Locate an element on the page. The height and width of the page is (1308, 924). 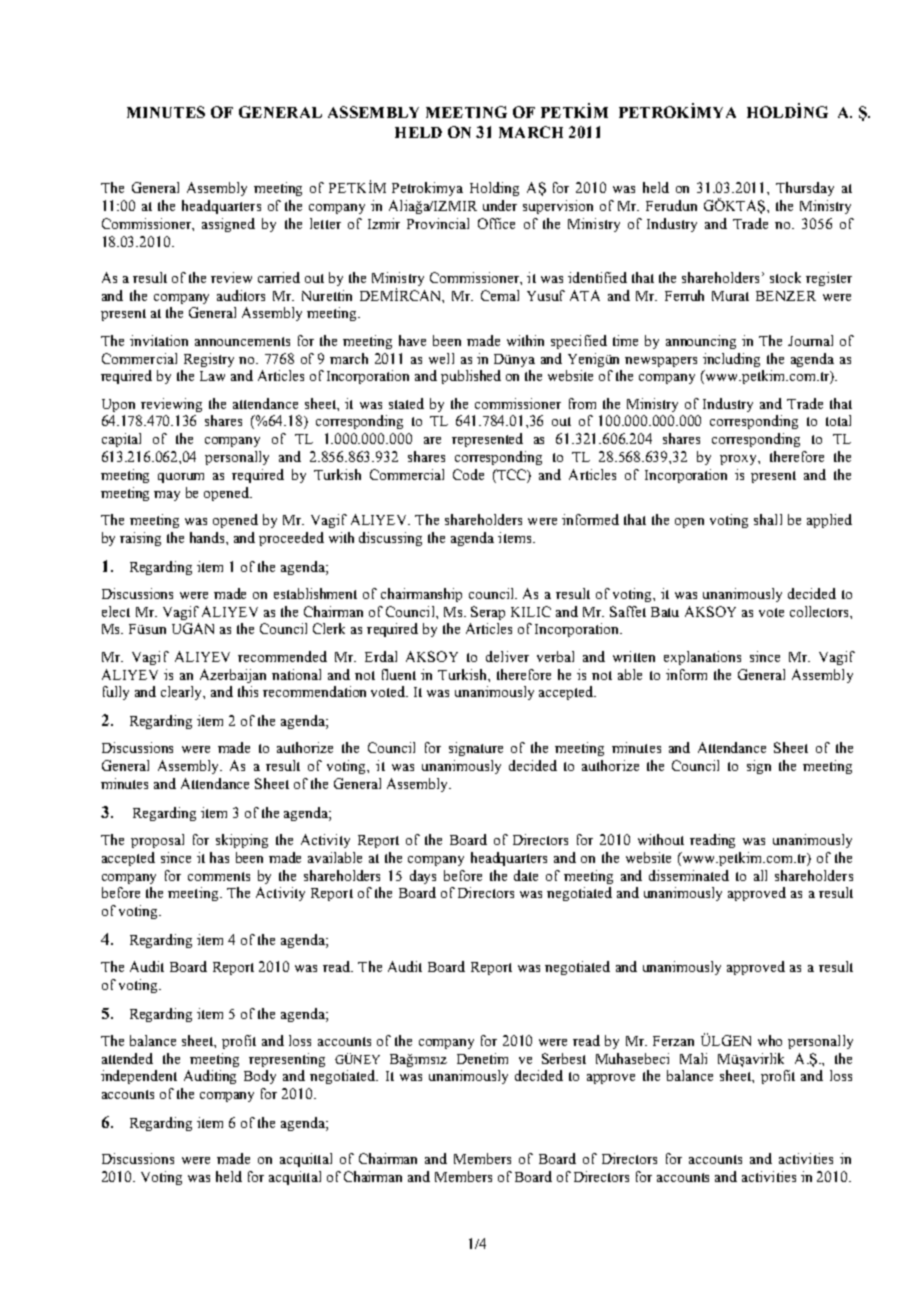
disseminated is located at coordinates (689, 875).
